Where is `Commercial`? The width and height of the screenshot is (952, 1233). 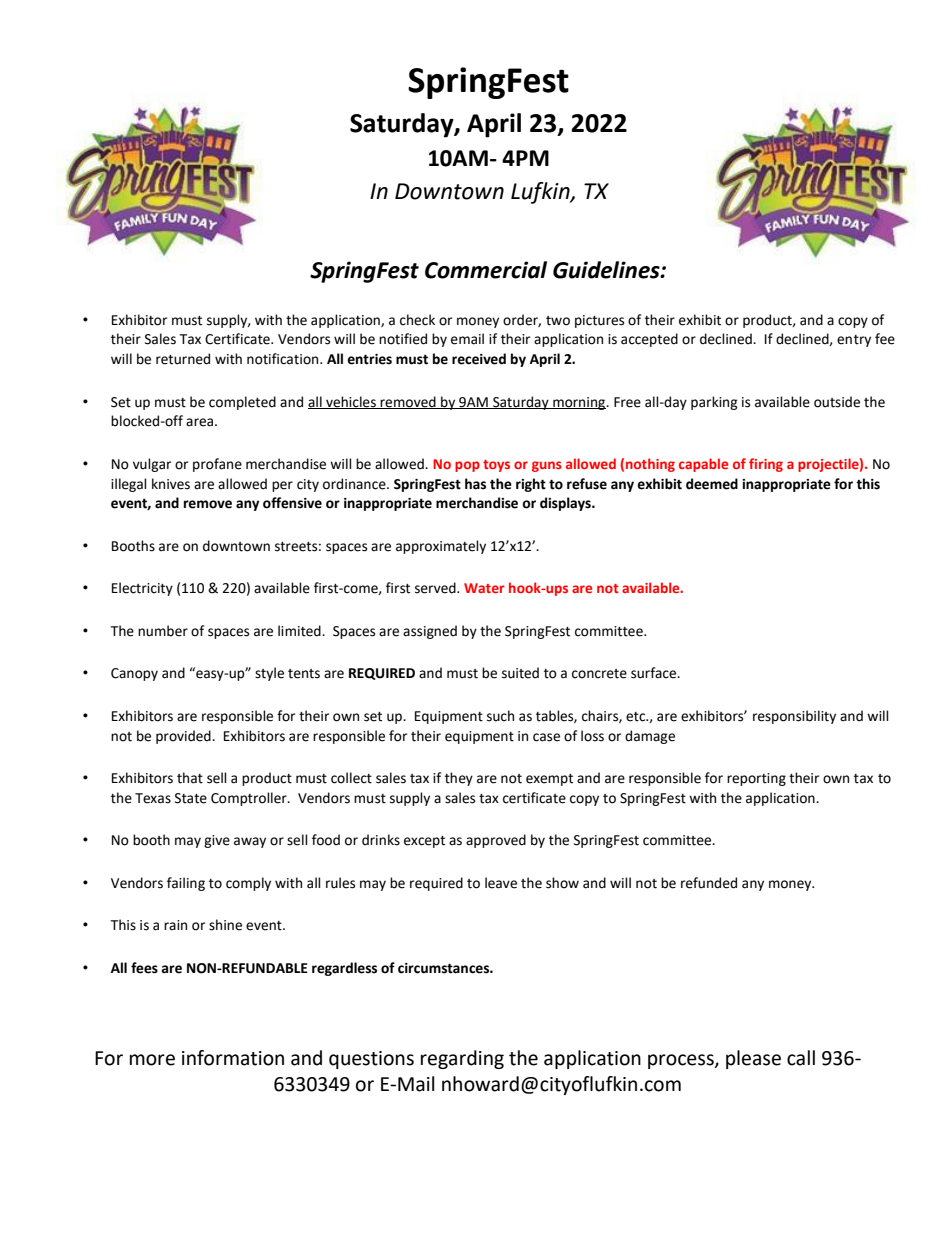 Commercial is located at coordinates (486, 270).
